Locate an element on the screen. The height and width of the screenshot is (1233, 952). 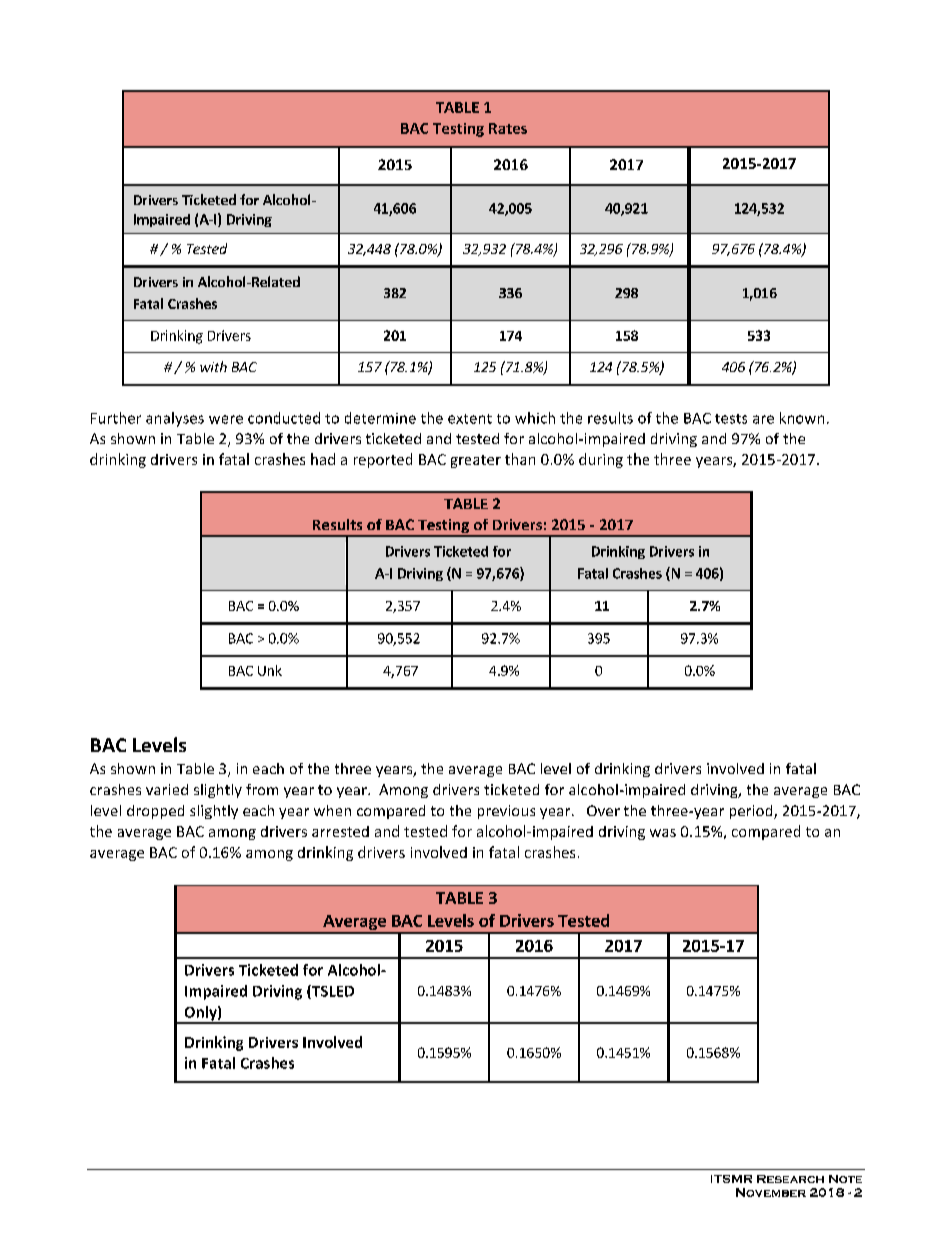
known is located at coordinates (802, 418).
